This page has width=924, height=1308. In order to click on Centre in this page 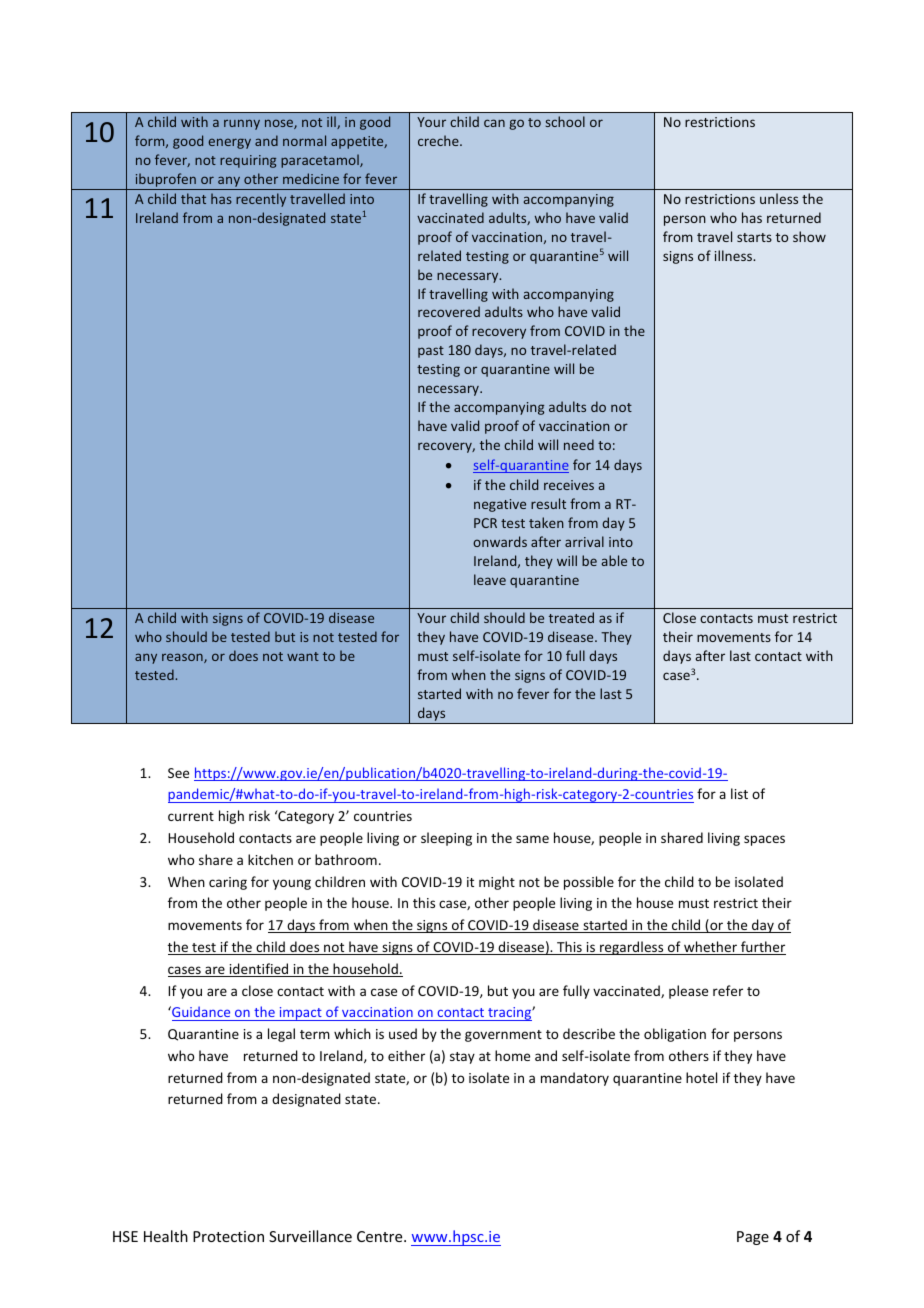, I will do `click(381, 1236)`.
